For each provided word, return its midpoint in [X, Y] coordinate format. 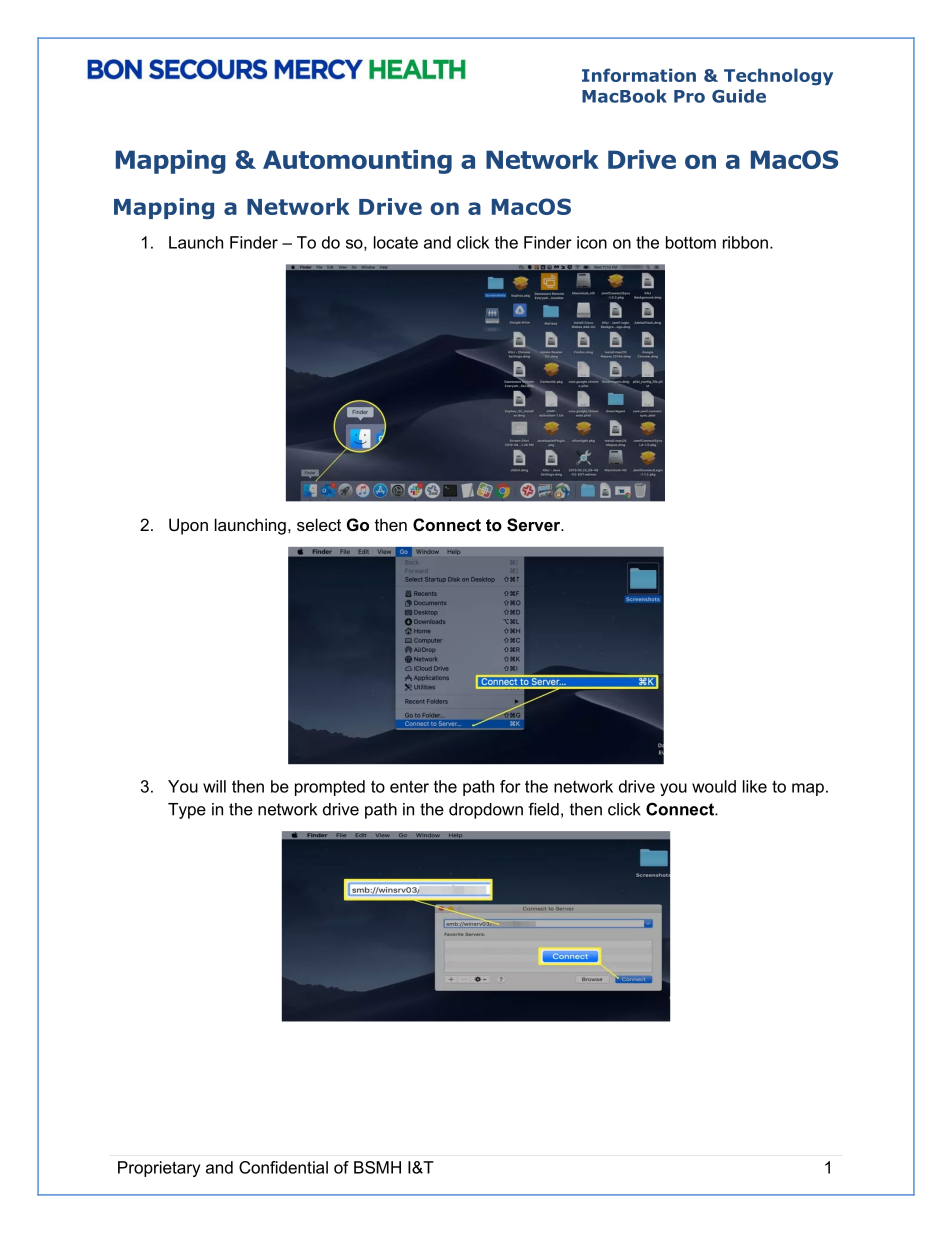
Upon [188, 526]
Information [639, 75]
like [755, 786]
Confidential [283, 1167]
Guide [739, 96]
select [319, 524]
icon [592, 242]
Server [535, 525]
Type [187, 811]
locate [396, 242]
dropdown [486, 811]
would [714, 786]
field [543, 809]
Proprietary [159, 1169]
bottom [691, 242]
